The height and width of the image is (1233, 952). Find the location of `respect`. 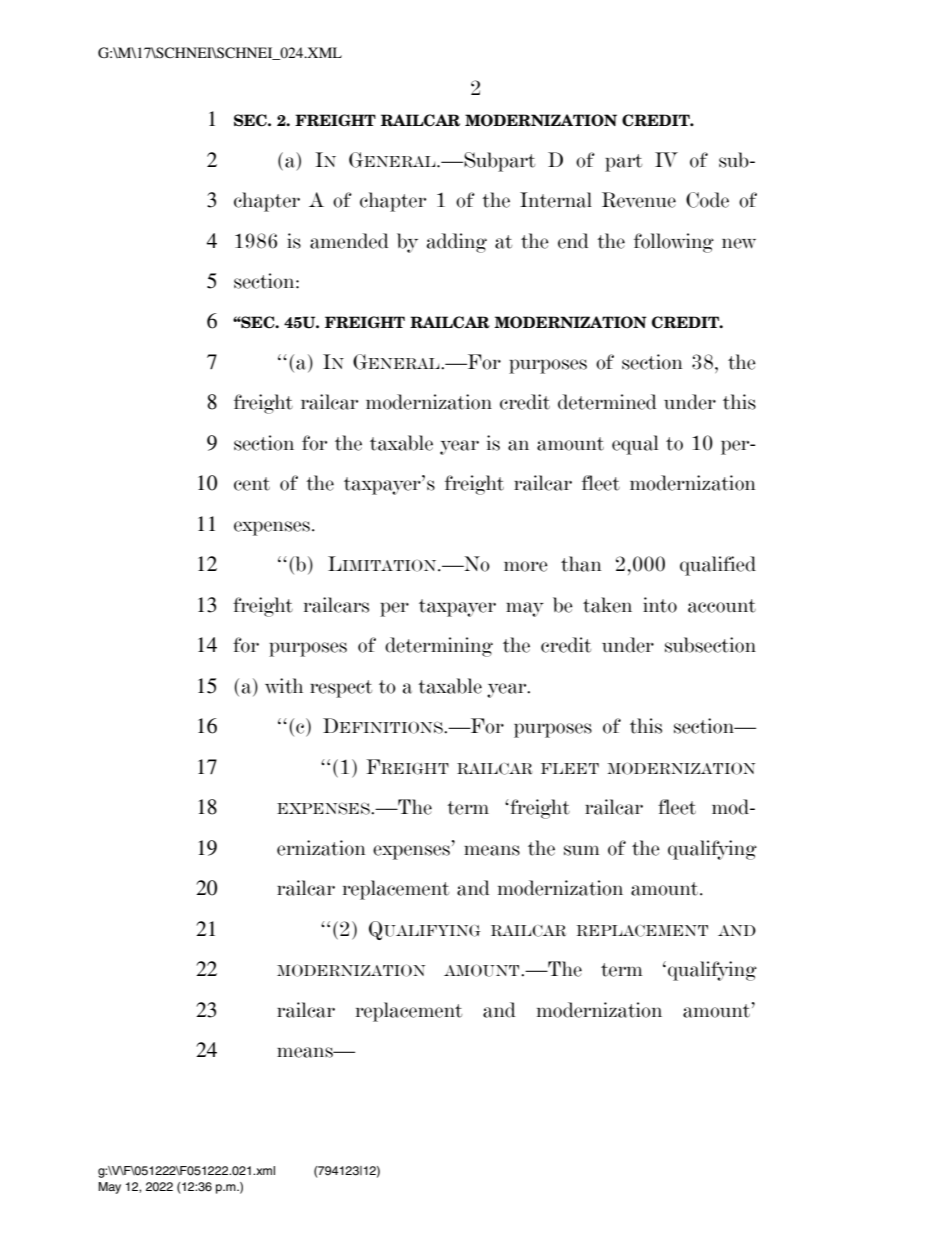

respect is located at coordinates (341, 689).
